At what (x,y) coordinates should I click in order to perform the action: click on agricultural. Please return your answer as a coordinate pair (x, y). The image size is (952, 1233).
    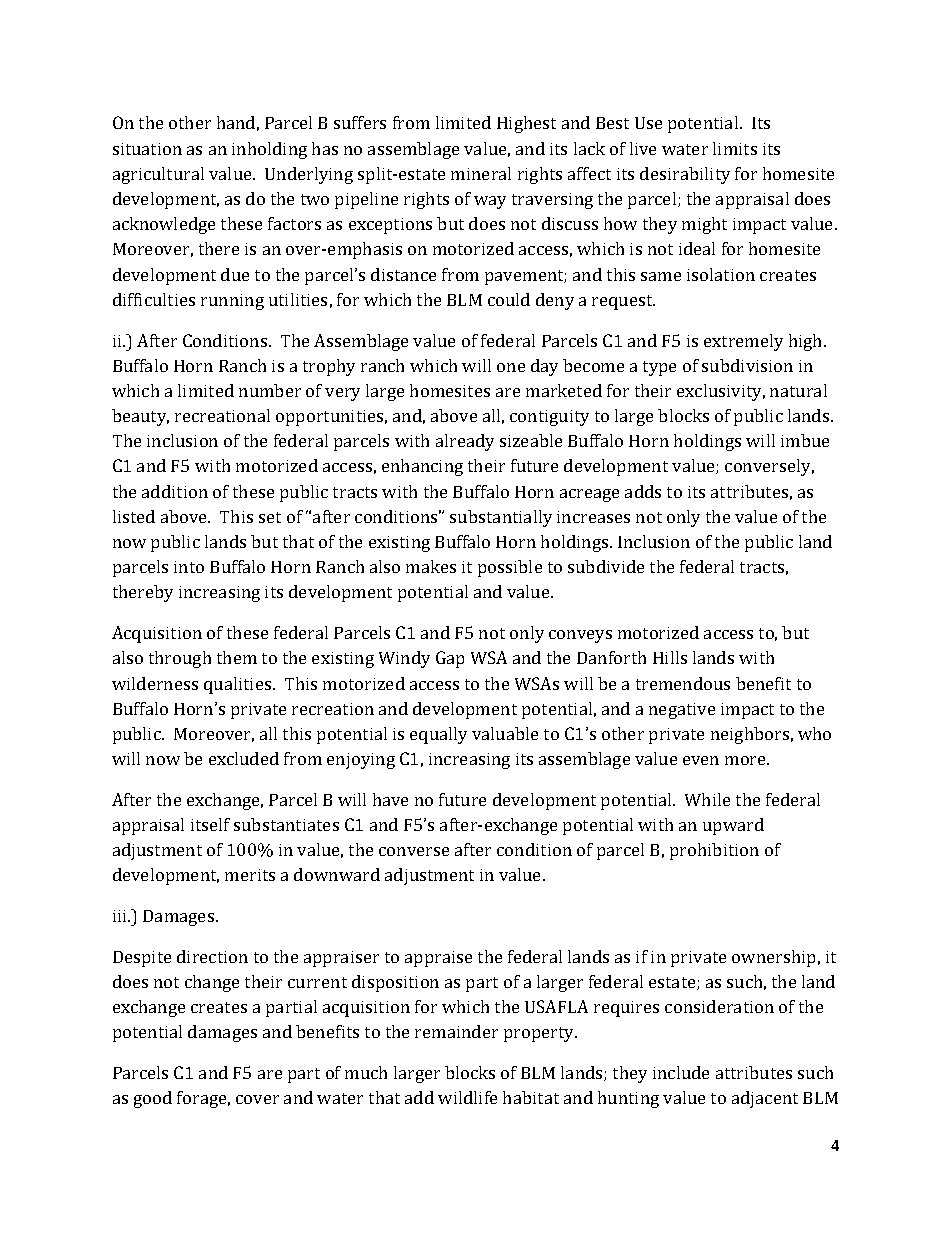
    Looking at the image, I should click on (158, 175).
